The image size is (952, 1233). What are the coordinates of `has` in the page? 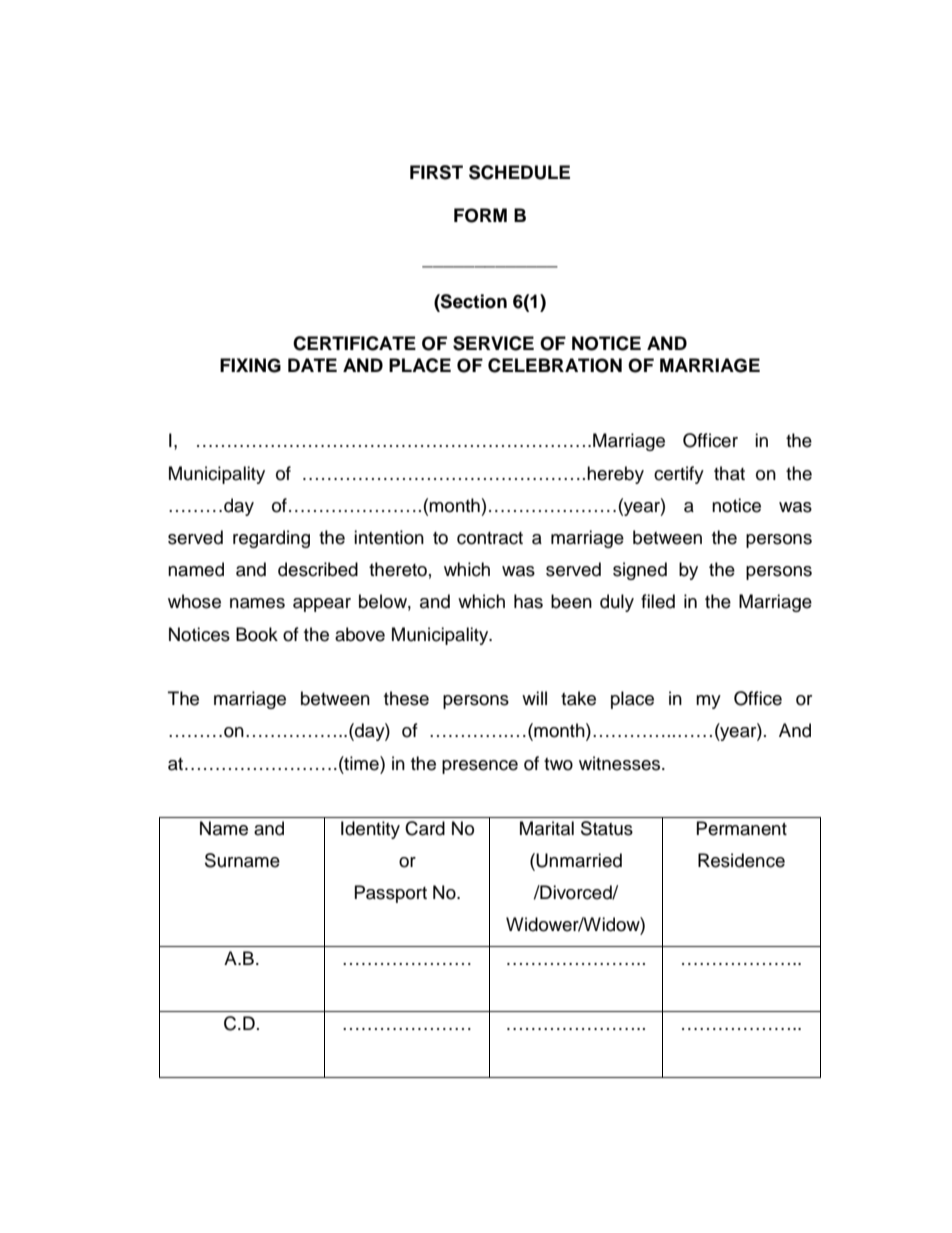 It's located at (528, 601).
